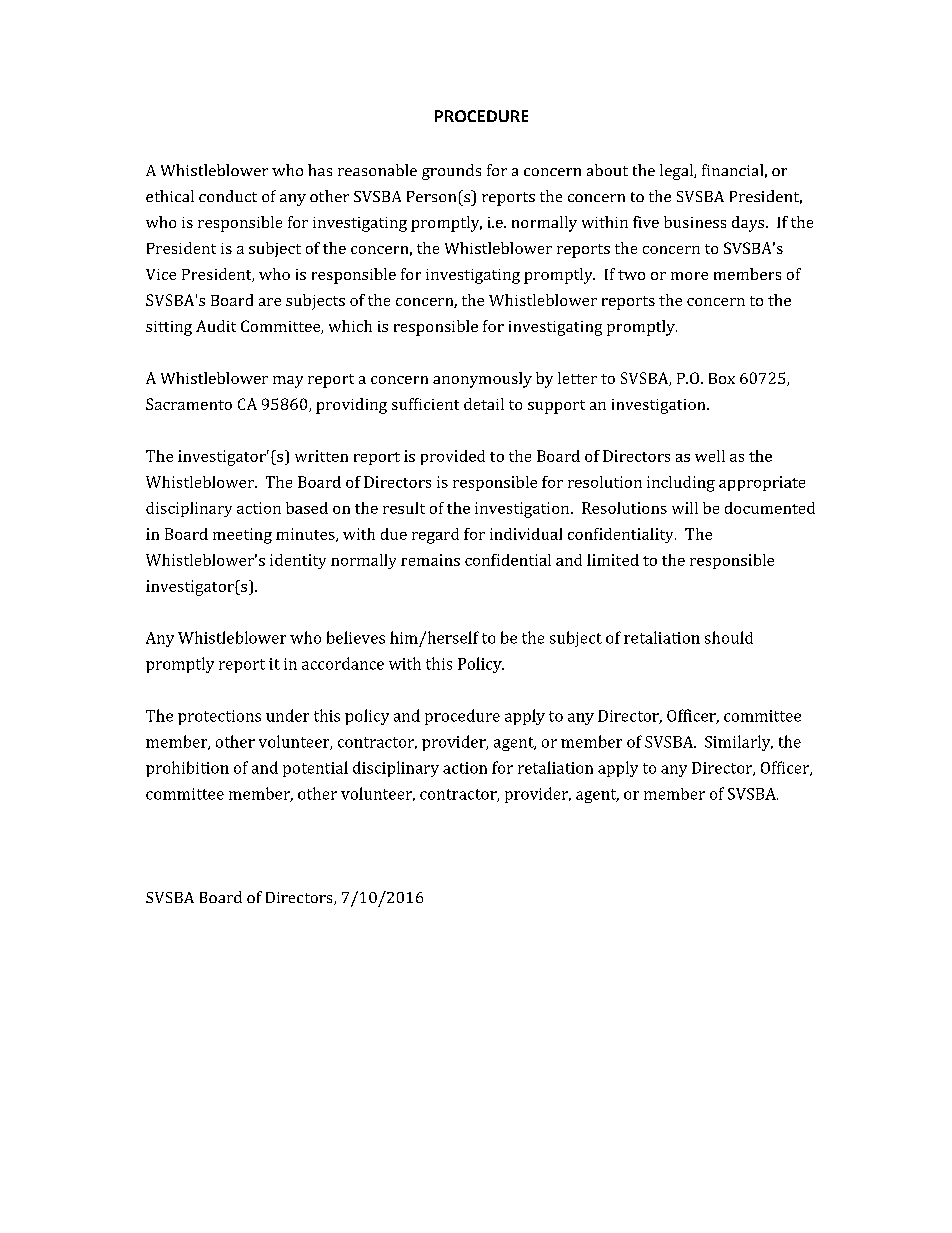 The image size is (952, 1233). I want to click on potential, so click(315, 769).
